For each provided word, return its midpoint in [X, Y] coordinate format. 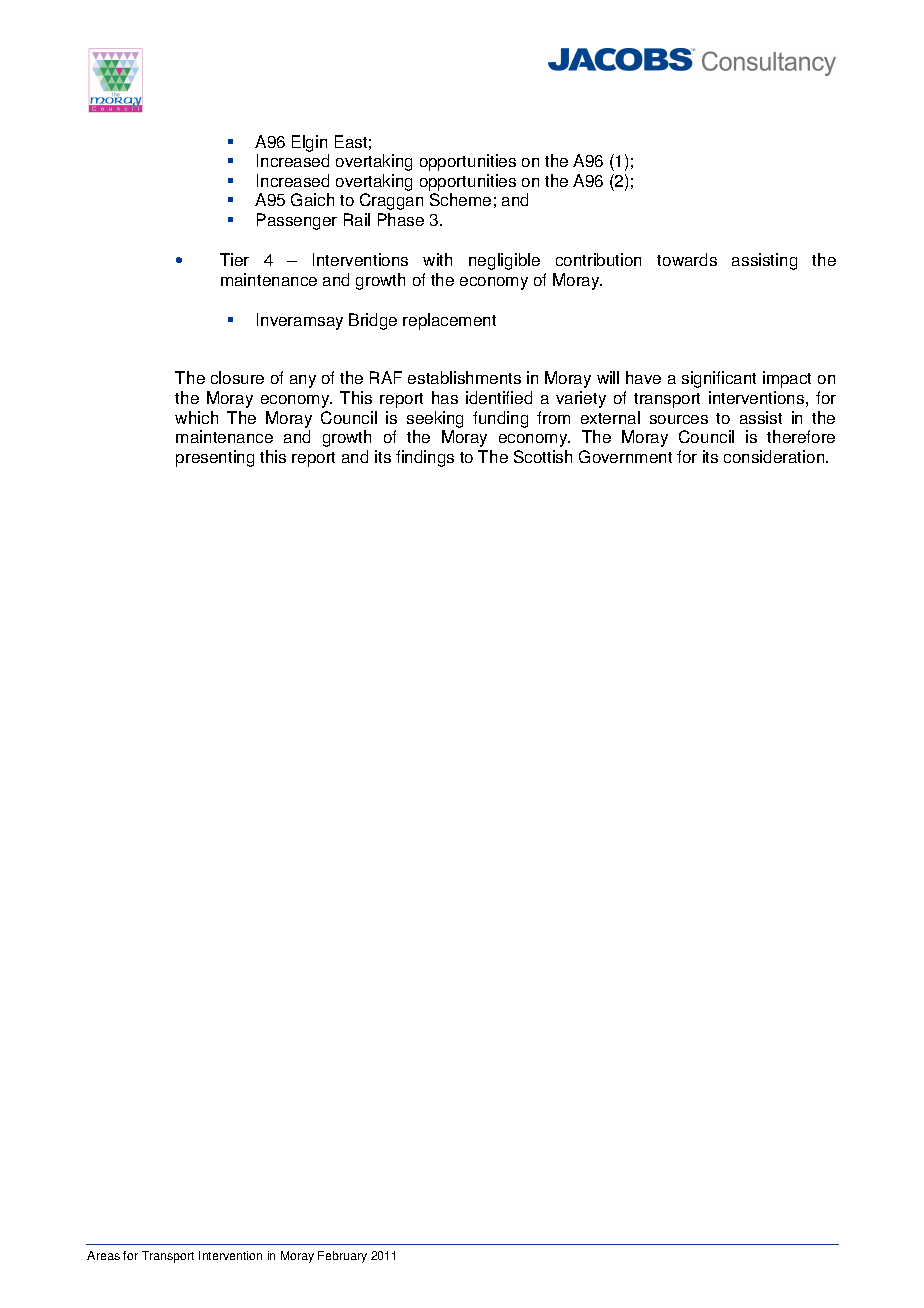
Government [625, 456]
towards [687, 259]
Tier [234, 259]
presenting [215, 458]
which [196, 417]
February [342, 1257]
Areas [103, 1255]
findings [425, 458]
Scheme [460, 199]
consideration [775, 456]
